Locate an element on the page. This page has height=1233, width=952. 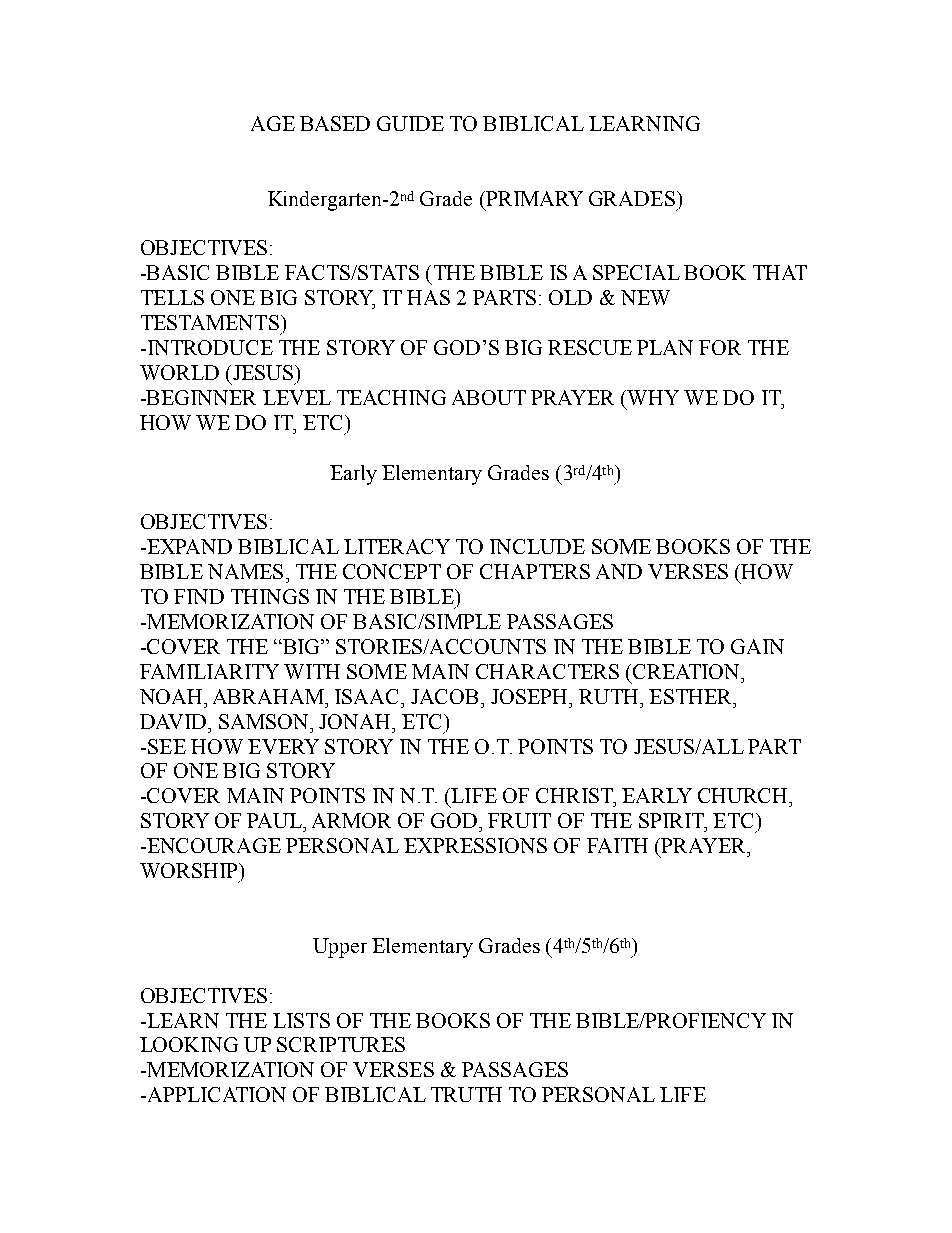
BASED is located at coordinates (335, 123).
